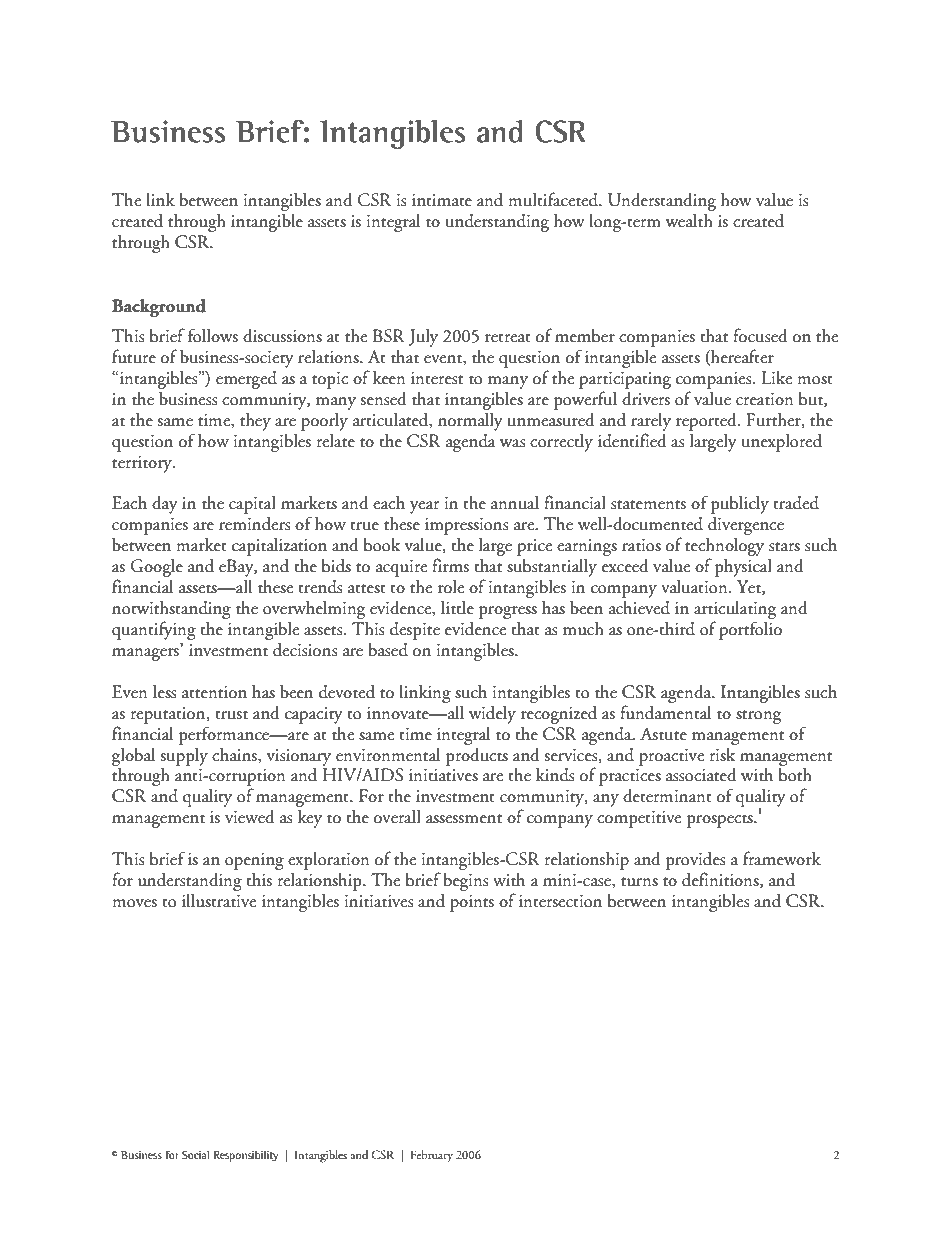 The width and height of the screenshot is (952, 1233). I want to click on intimate, so click(442, 200).
